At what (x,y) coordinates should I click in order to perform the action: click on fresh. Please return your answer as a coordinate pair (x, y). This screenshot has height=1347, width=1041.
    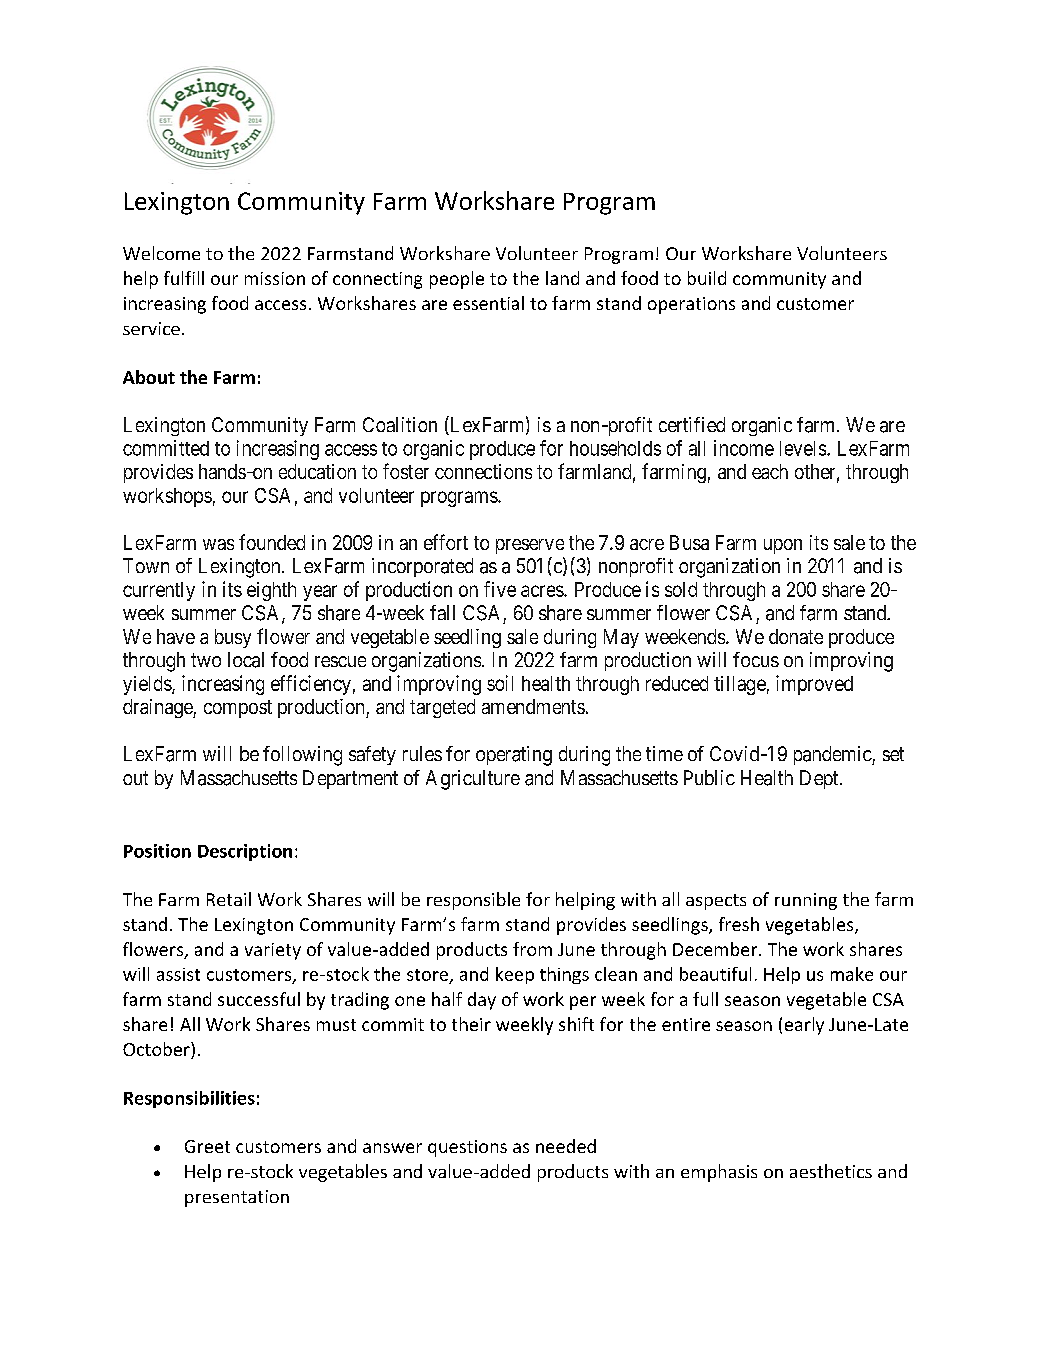
    Looking at the image, I should click on (739, 924).
